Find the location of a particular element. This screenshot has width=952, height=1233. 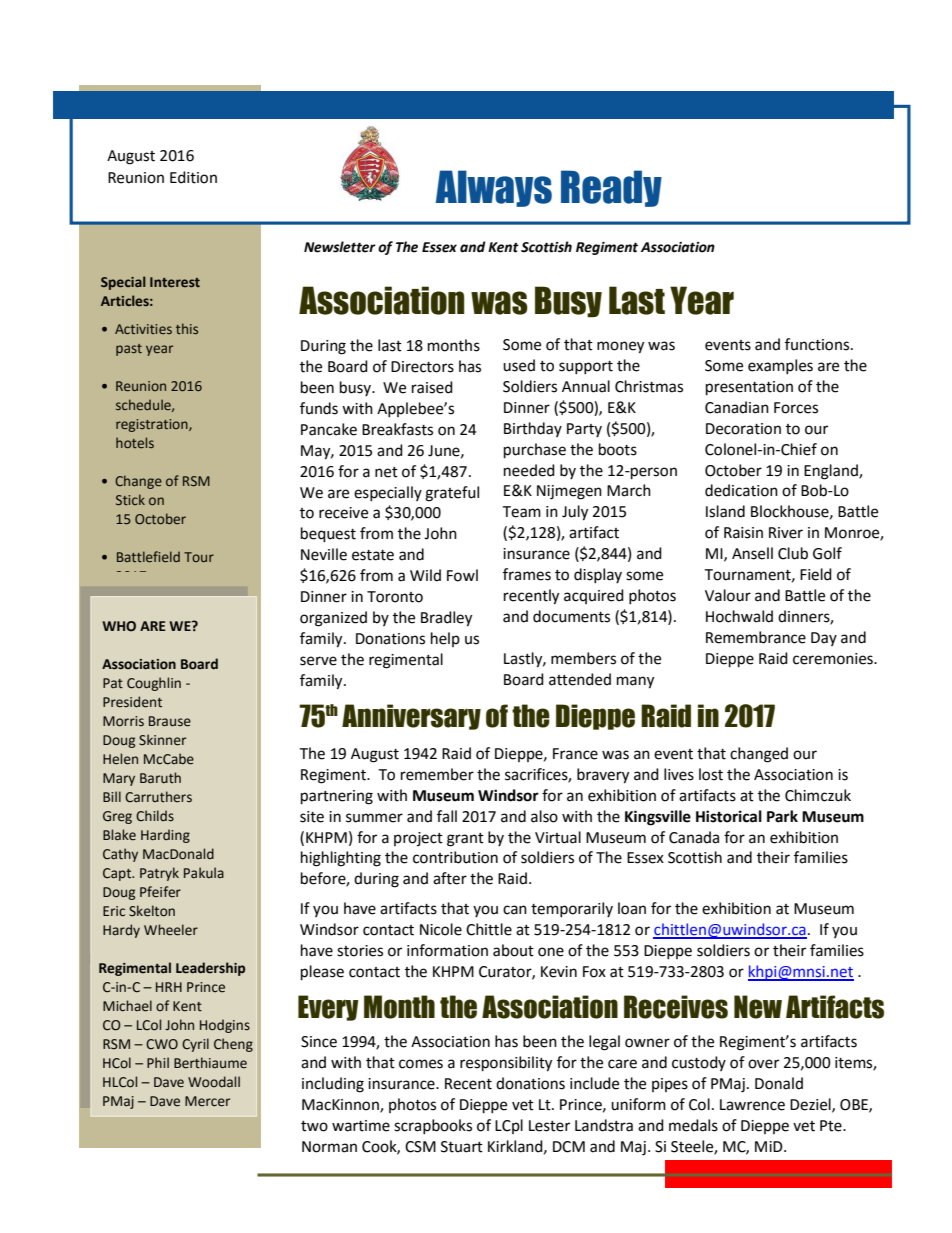

Stick is located at coordinates (130, 499).
